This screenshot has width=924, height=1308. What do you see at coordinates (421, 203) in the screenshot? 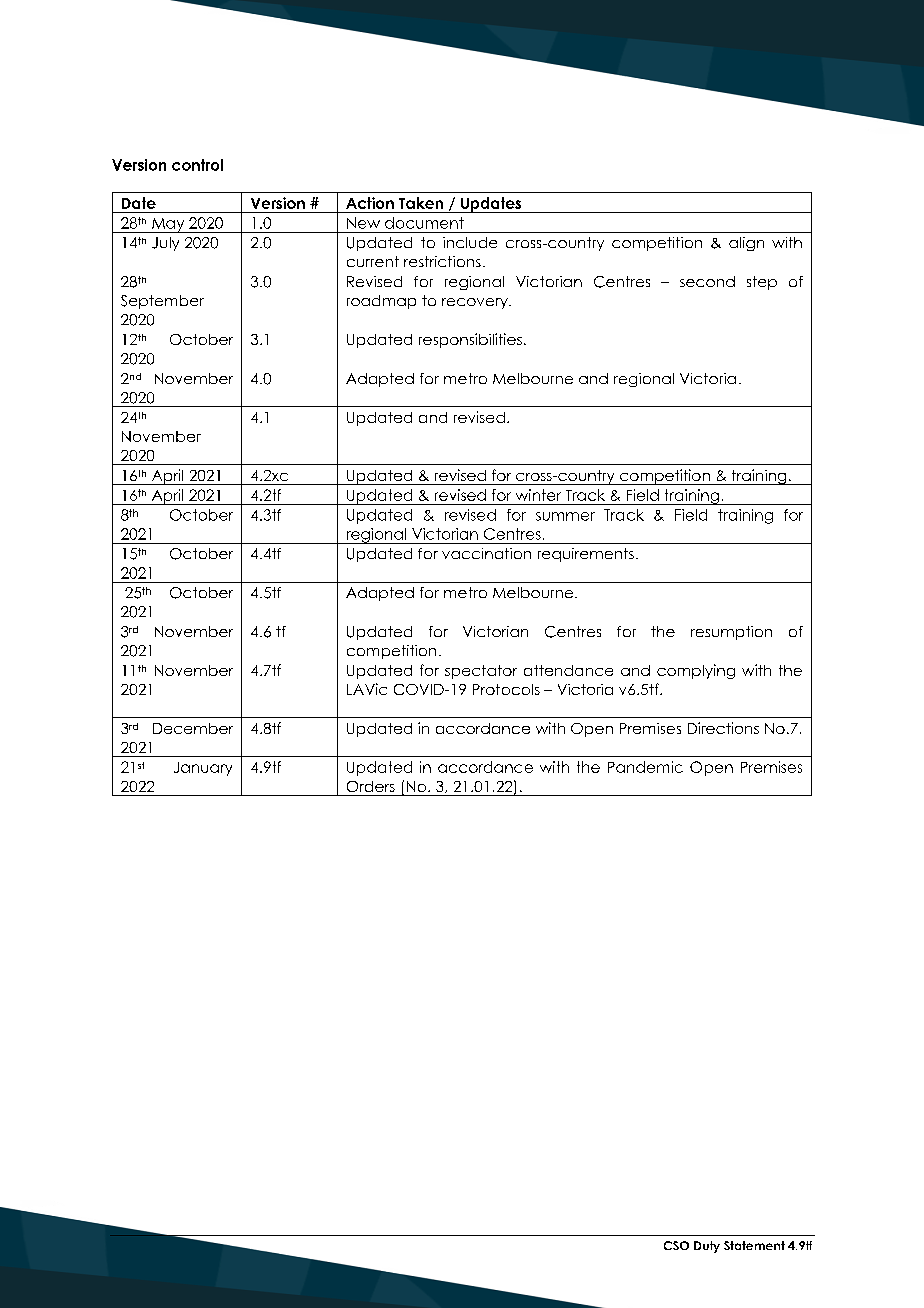
I see `Taken` at bounding box center [421, 203].
